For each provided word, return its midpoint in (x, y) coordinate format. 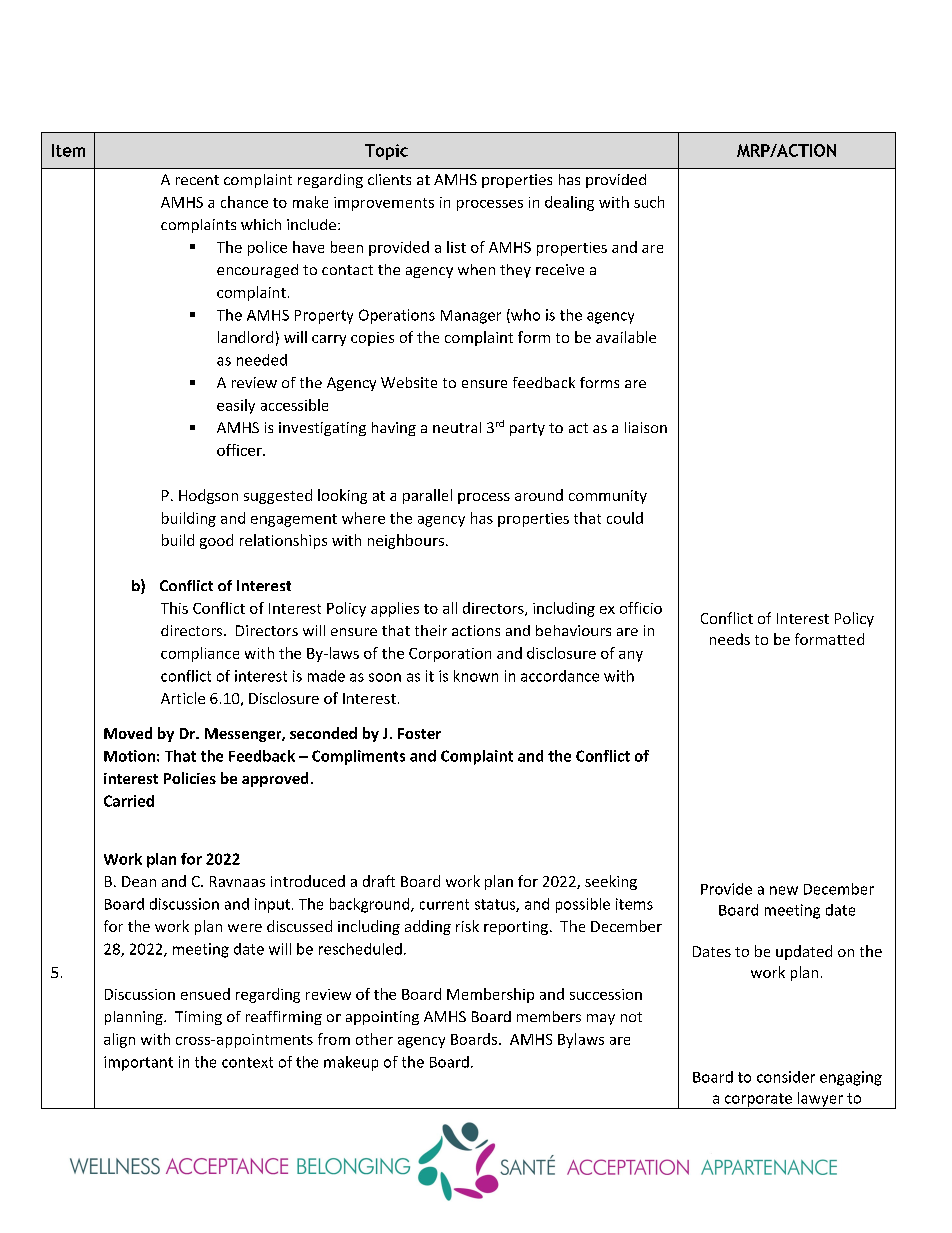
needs (730, 639)
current (444, 904)
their (431, 630)
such (649, 202)
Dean (139, 881)
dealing (569, 203)
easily (236, 406)
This (174, 608)
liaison (646, 427)
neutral (457, 427)
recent (197, 180)
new (784, 890)
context (247, 1062)
